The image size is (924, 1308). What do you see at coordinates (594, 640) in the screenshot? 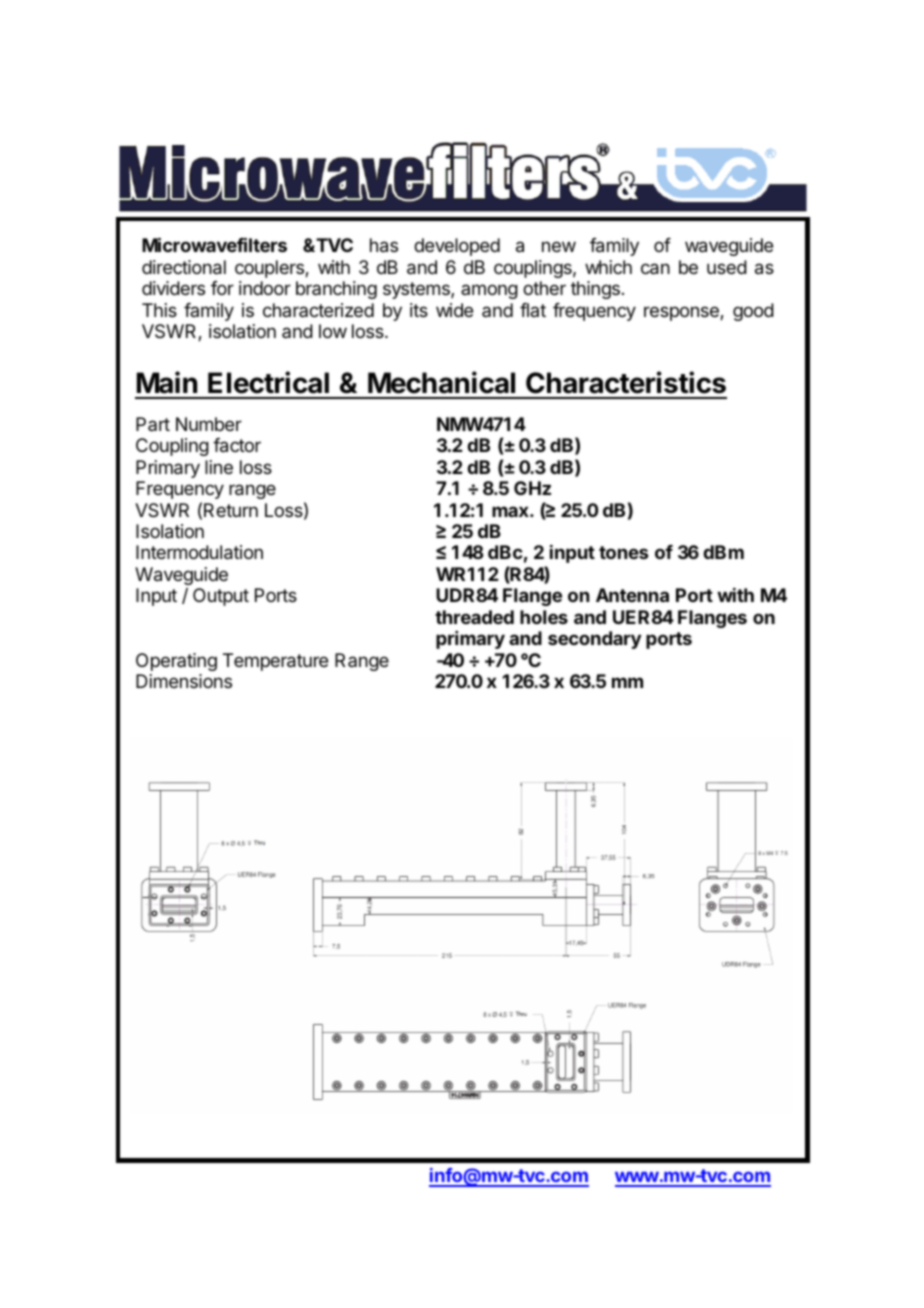
I see `secondary` at bounding box center [594, 640].
